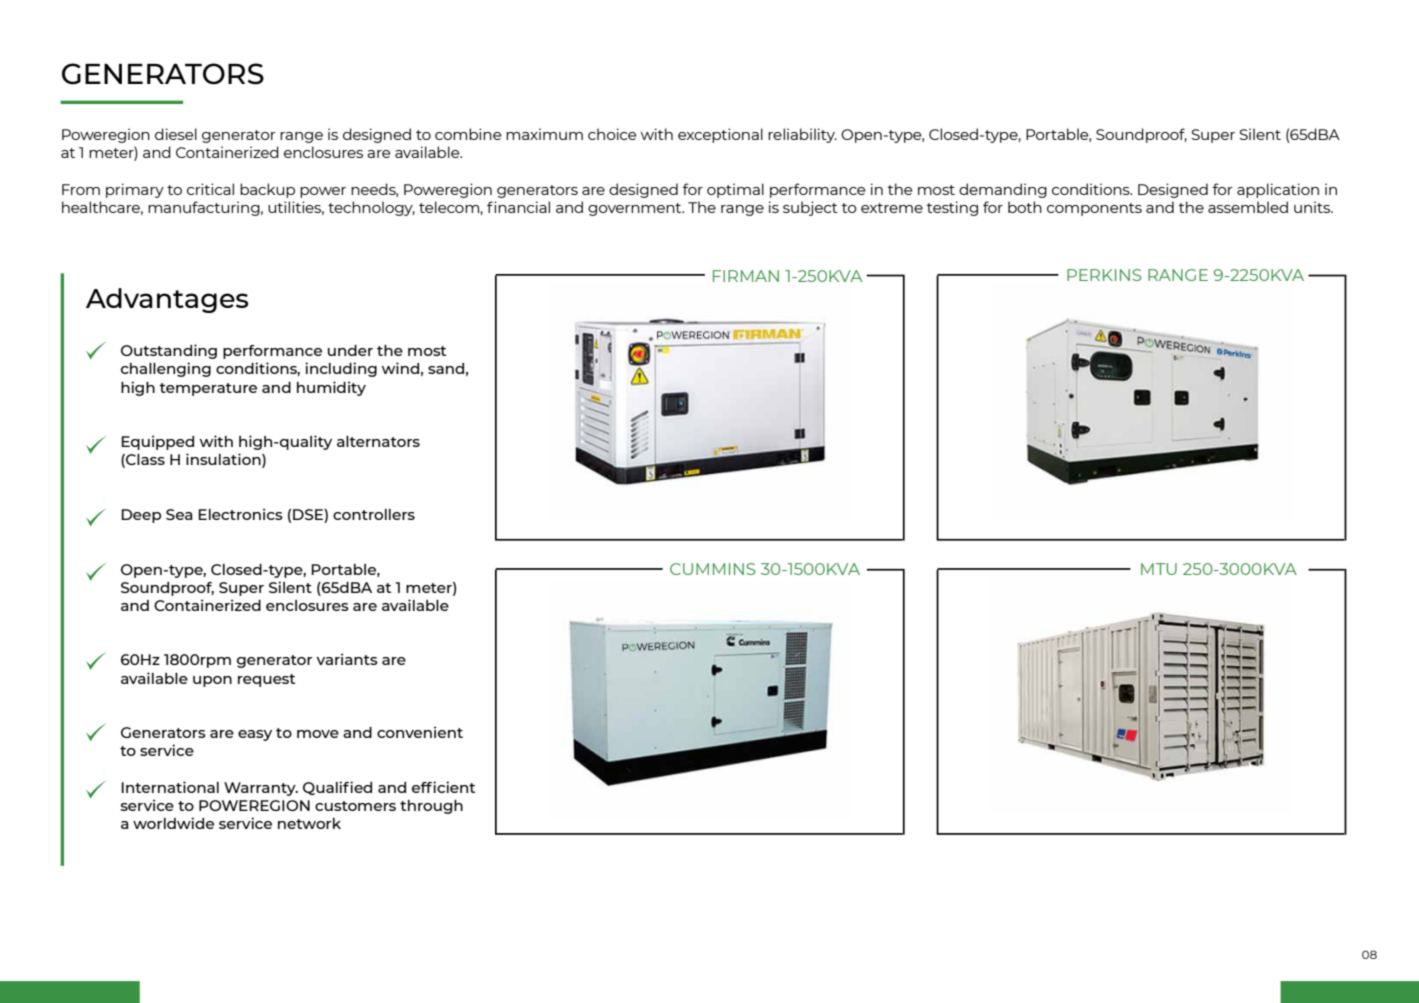 Image resolution: width=1419 pixels, height=1003 pixels. Describe the element at coordinates (1159, 569) in the document. I see `MTU` at that location.
